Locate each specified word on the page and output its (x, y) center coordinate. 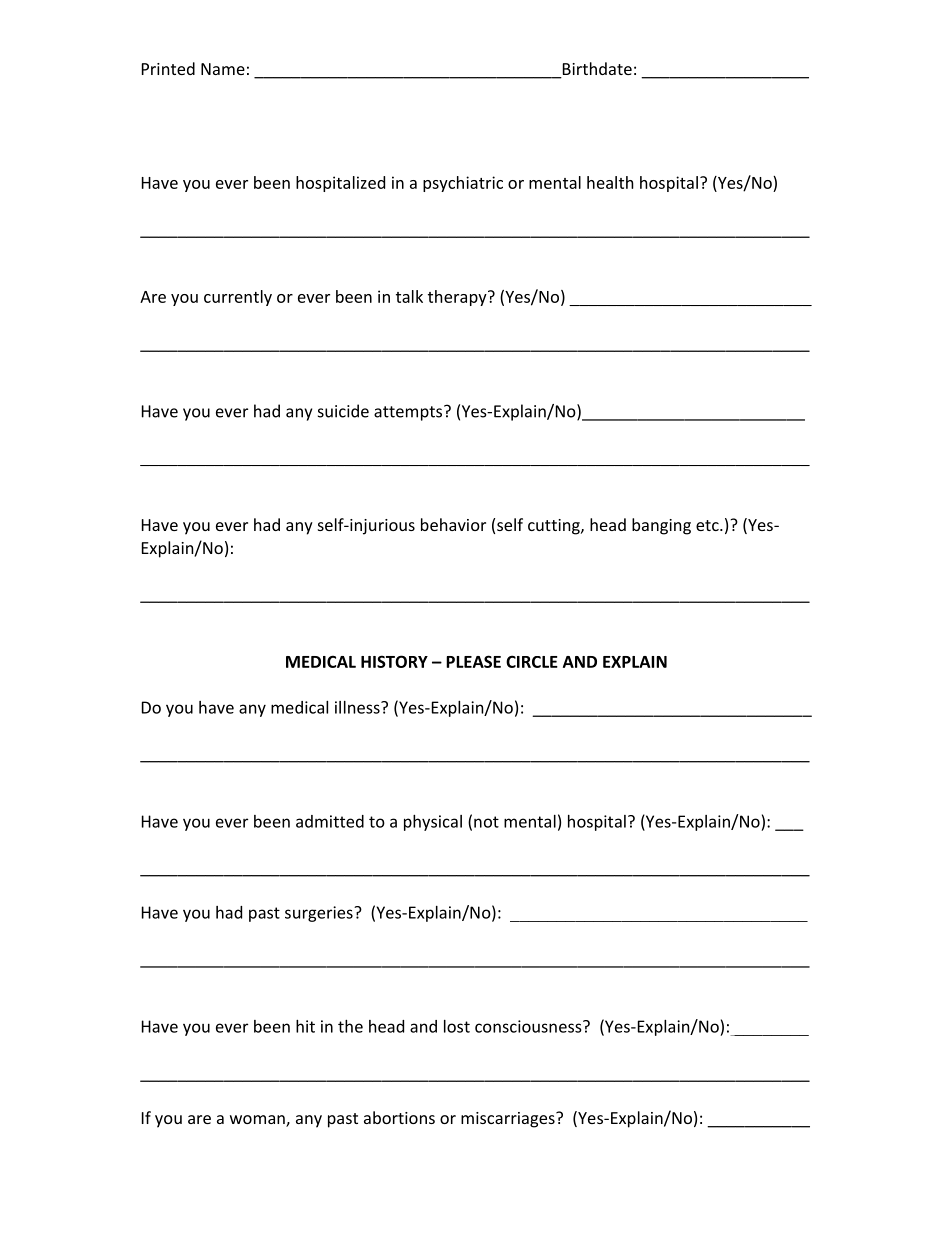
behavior (453, 524)
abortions (399, 1117)
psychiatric (463, 184)
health (610, 182)
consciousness (529, 1026)
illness (358, 707)
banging (661, 526)
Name (223, 69)
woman (258, 1121)
